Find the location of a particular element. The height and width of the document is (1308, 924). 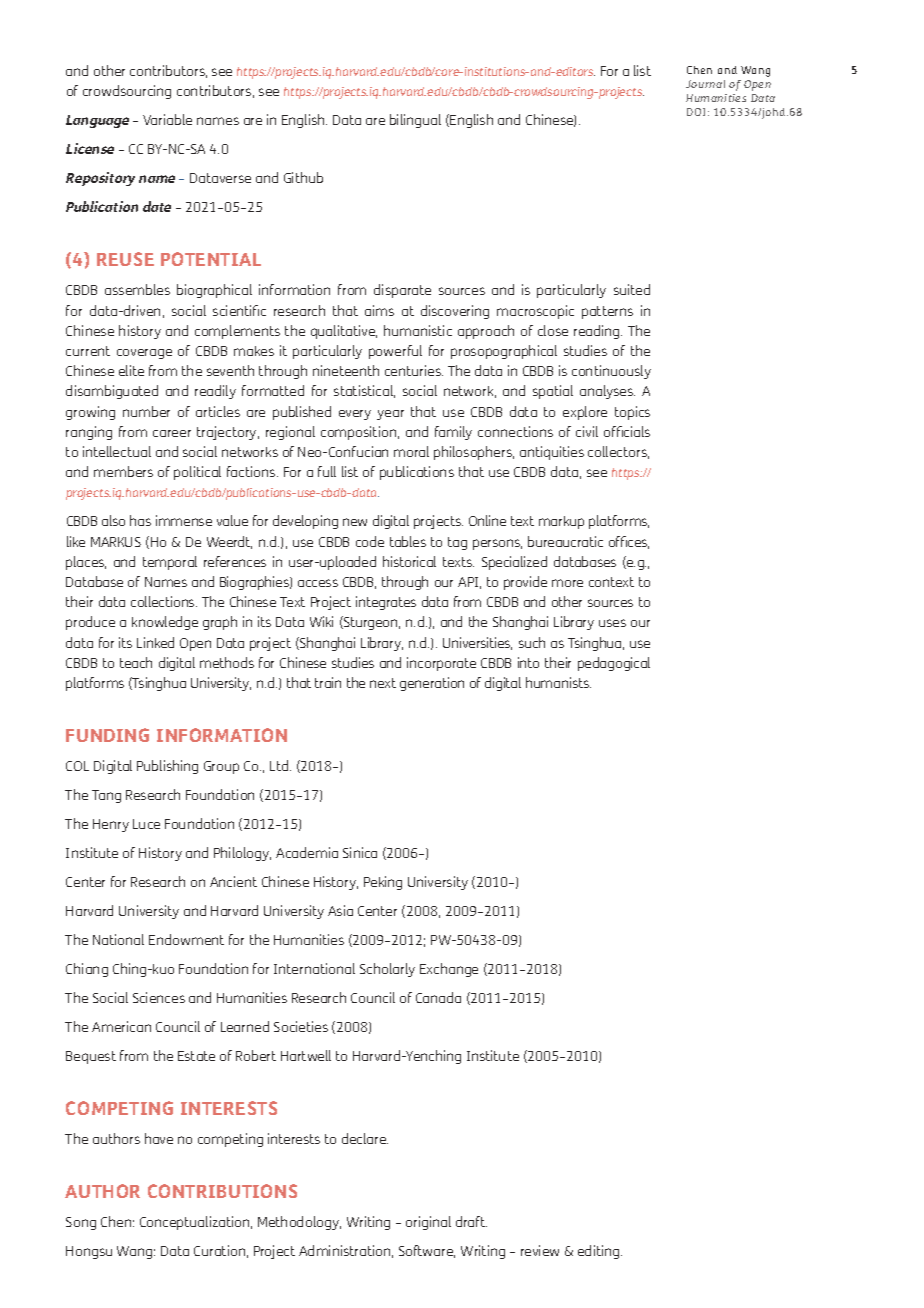

original is located at coordinates (428, 1223).
